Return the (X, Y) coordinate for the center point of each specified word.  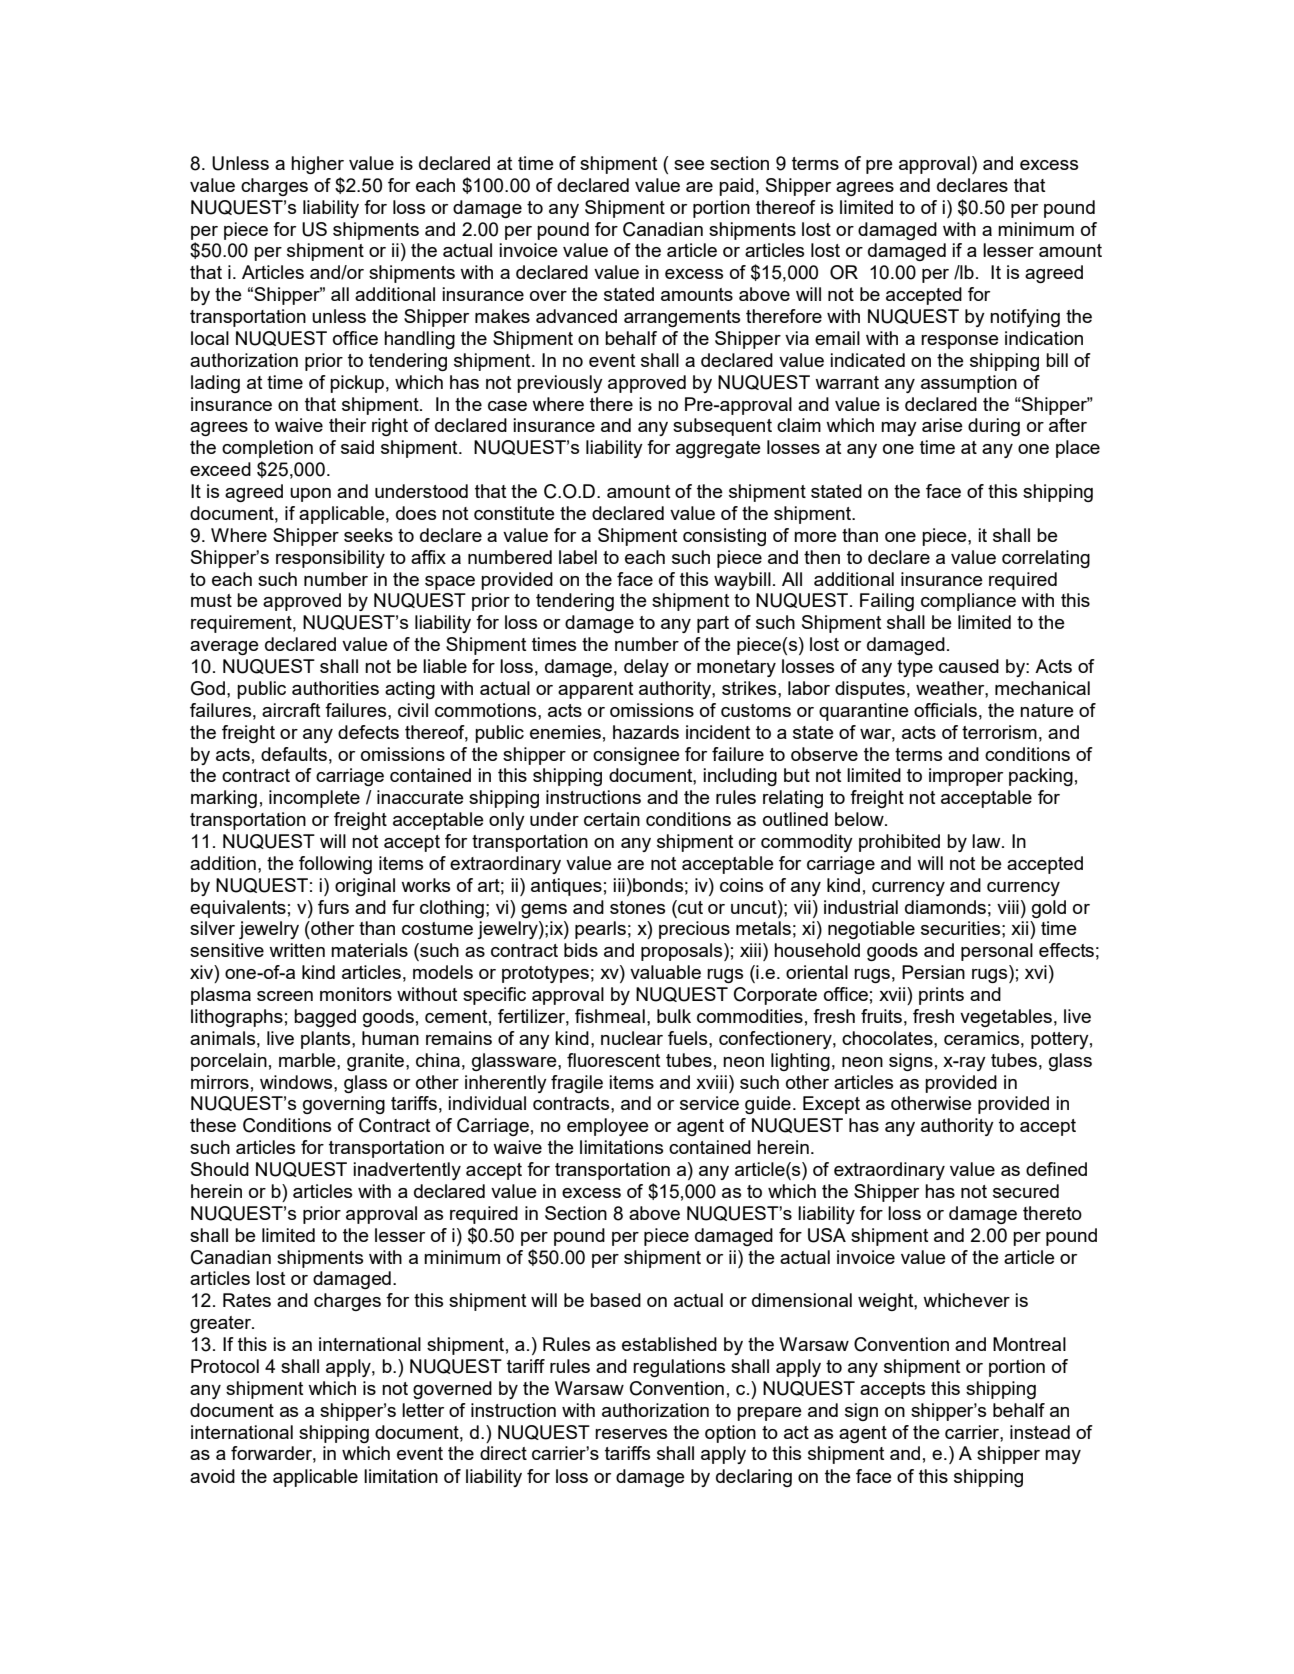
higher (317, 165)
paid (736, 187)
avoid (212, 1476)
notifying (1025, 318)
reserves (631, 1434)
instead (1040, 1432)
